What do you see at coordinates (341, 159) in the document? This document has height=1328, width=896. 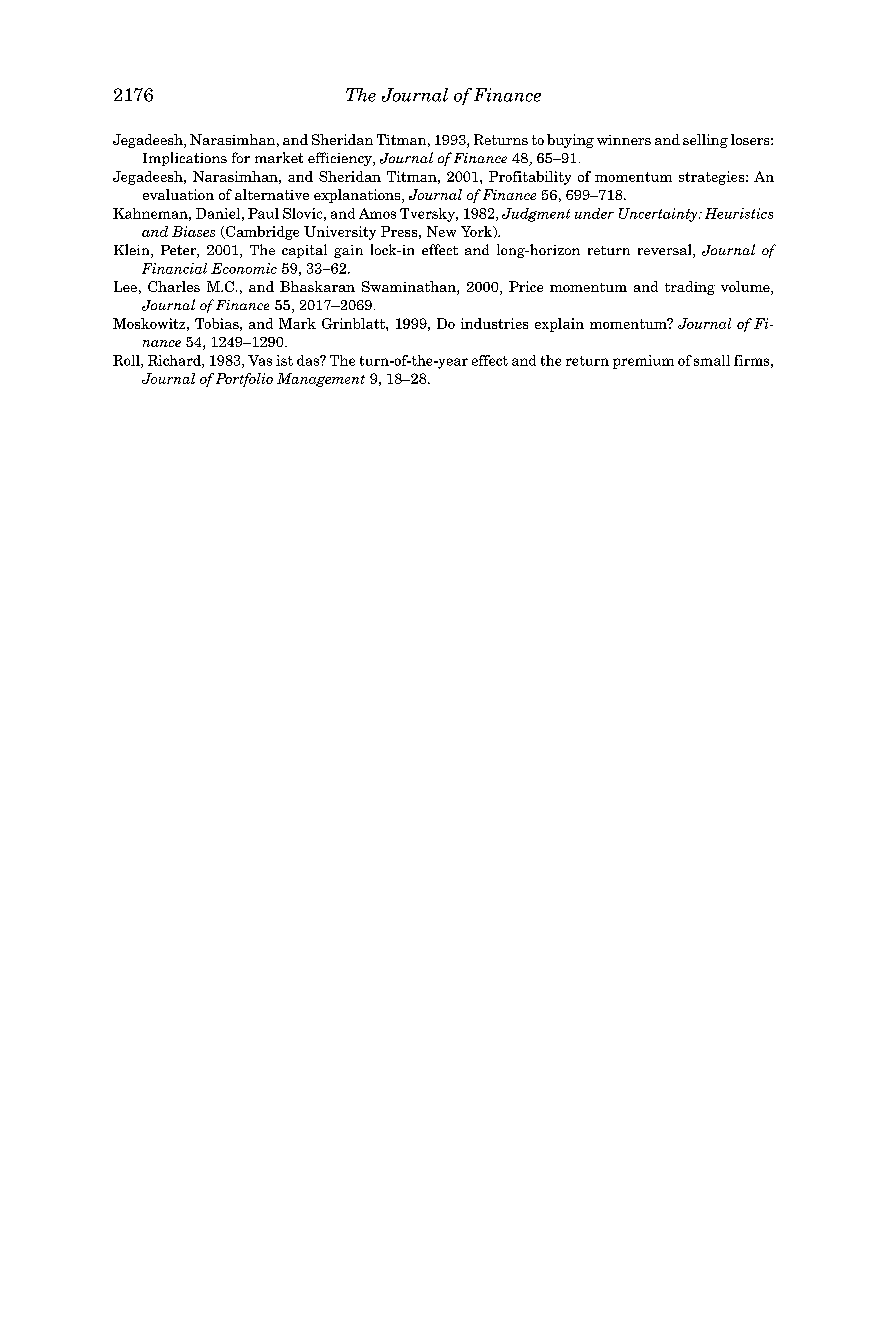 I see `efficiency` at bounding box center [341, 159].
